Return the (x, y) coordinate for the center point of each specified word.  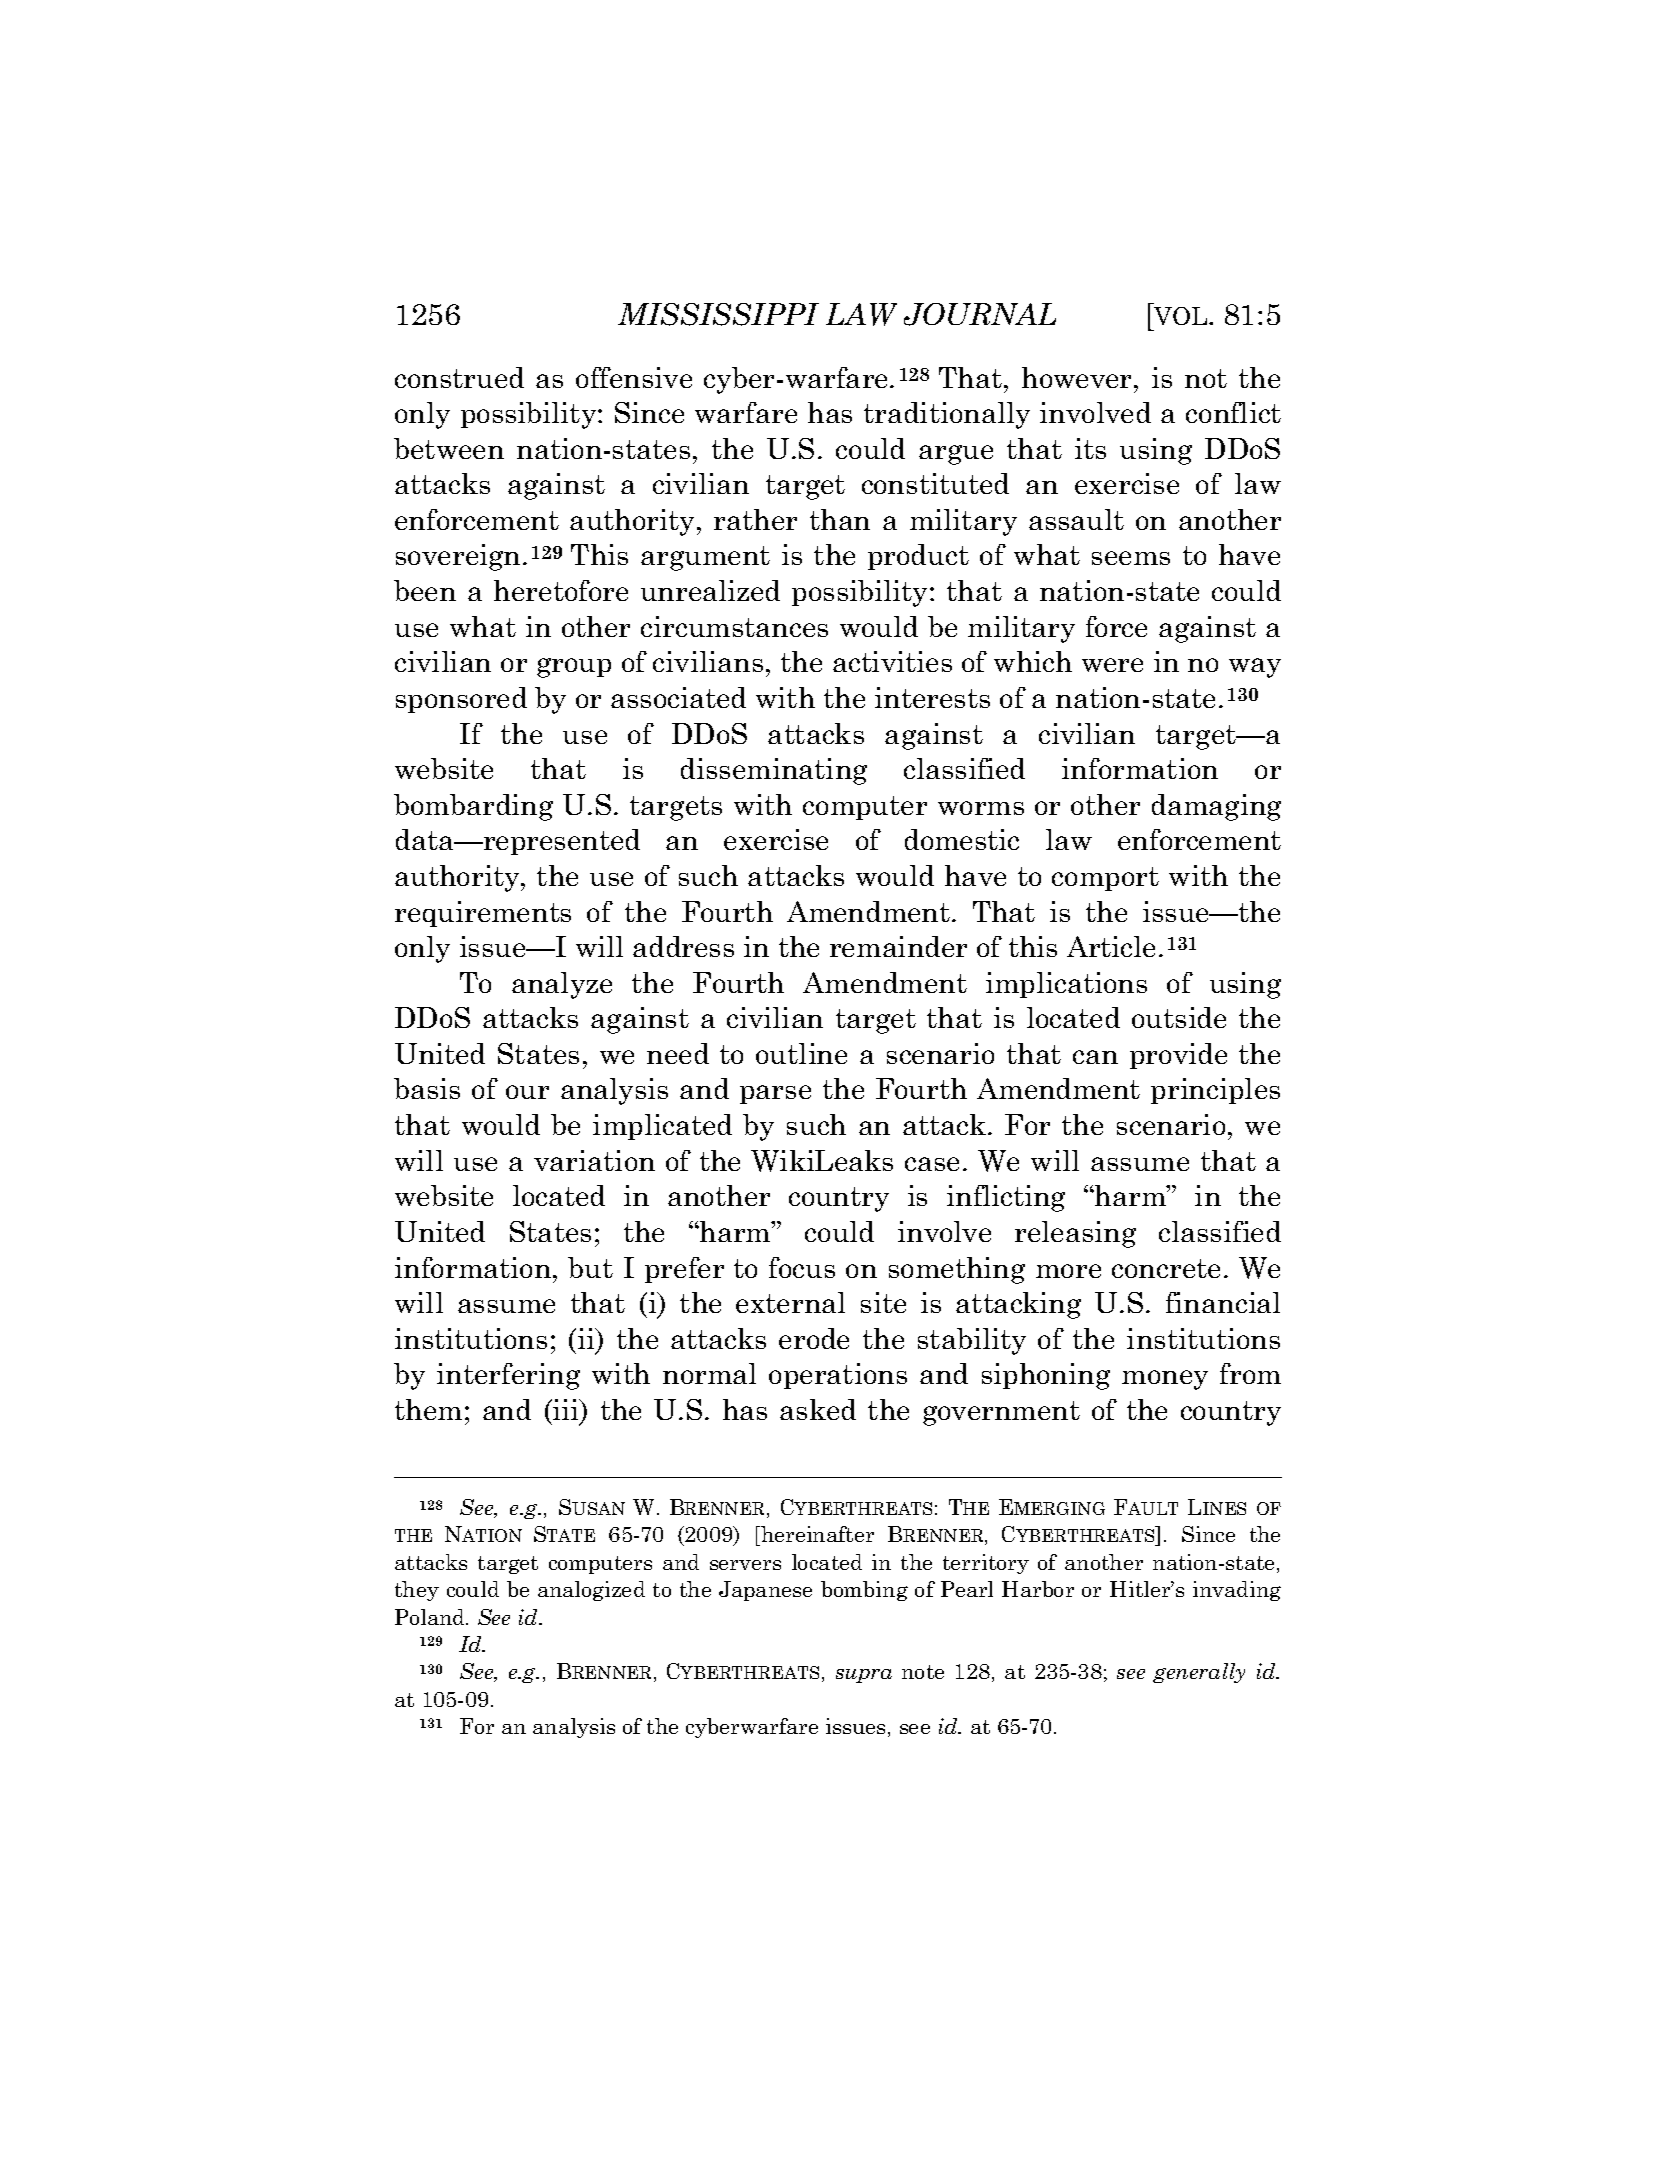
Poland (431, 1617)
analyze (562, 985)
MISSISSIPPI (718, 314)
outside (1179, 1017)
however (1078, 377)
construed (459, 377)
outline (801, 1053)
